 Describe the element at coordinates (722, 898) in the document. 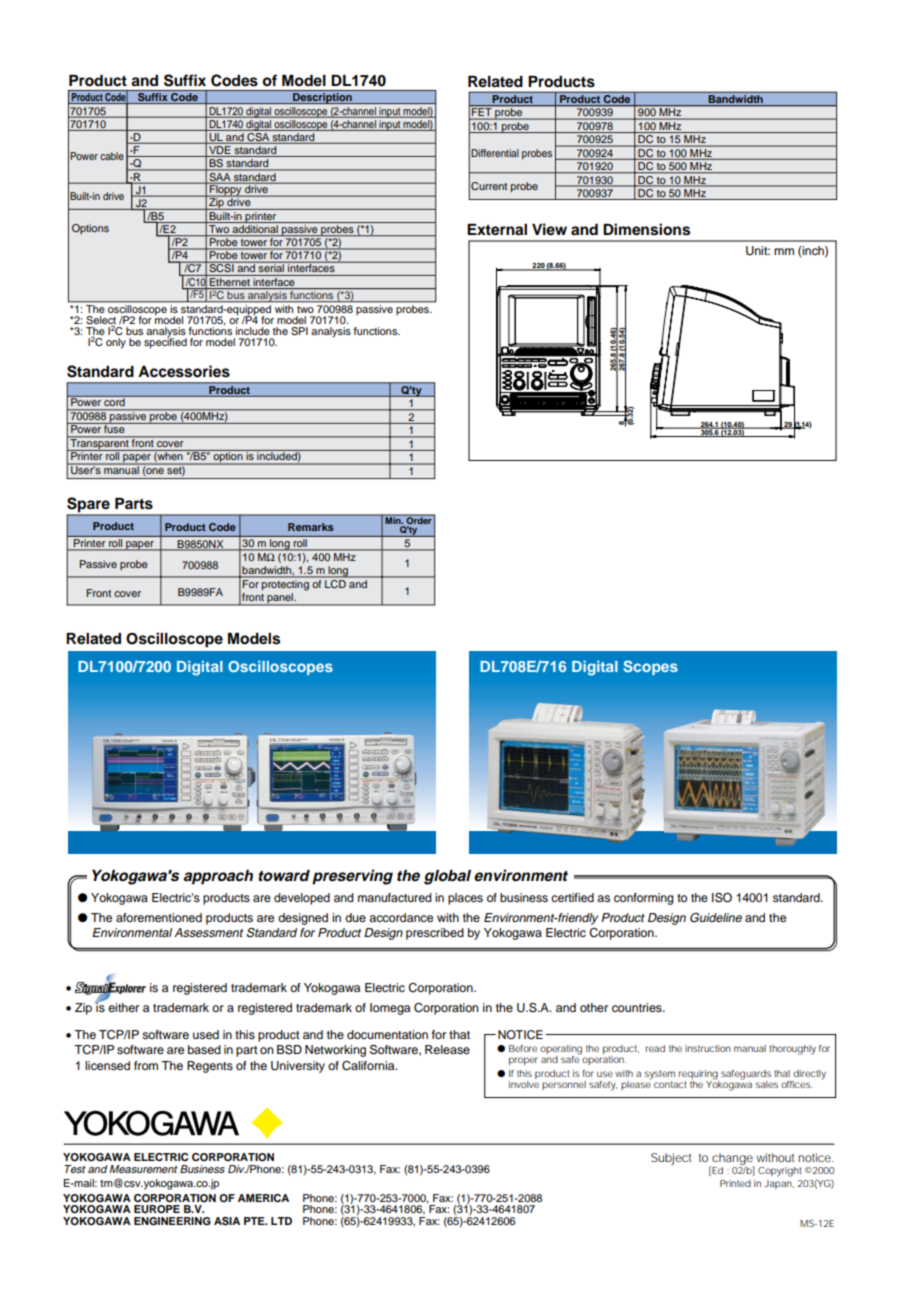

I see `ISO` at that location.
